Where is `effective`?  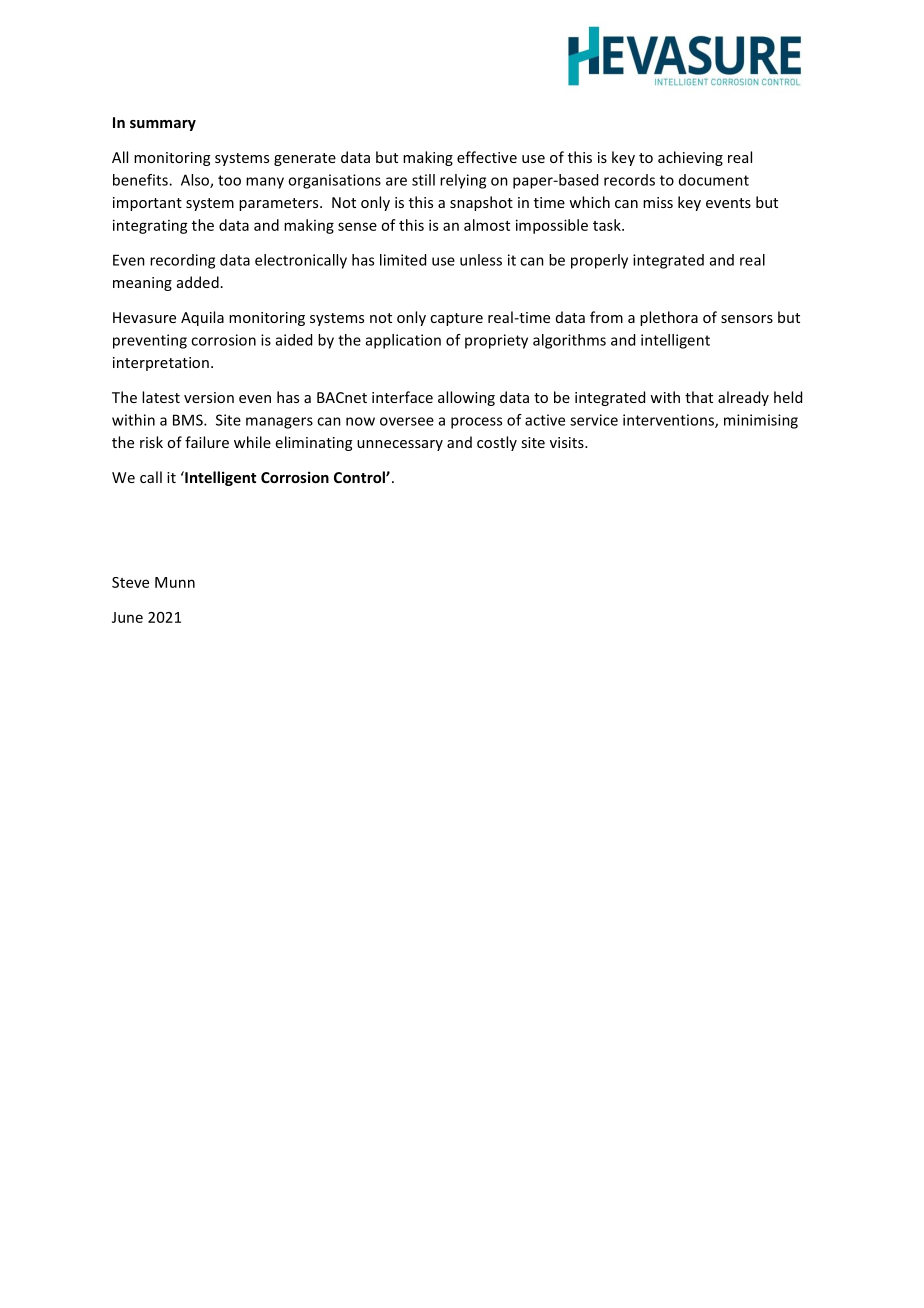 effective is located at coordinates (487, 157).
